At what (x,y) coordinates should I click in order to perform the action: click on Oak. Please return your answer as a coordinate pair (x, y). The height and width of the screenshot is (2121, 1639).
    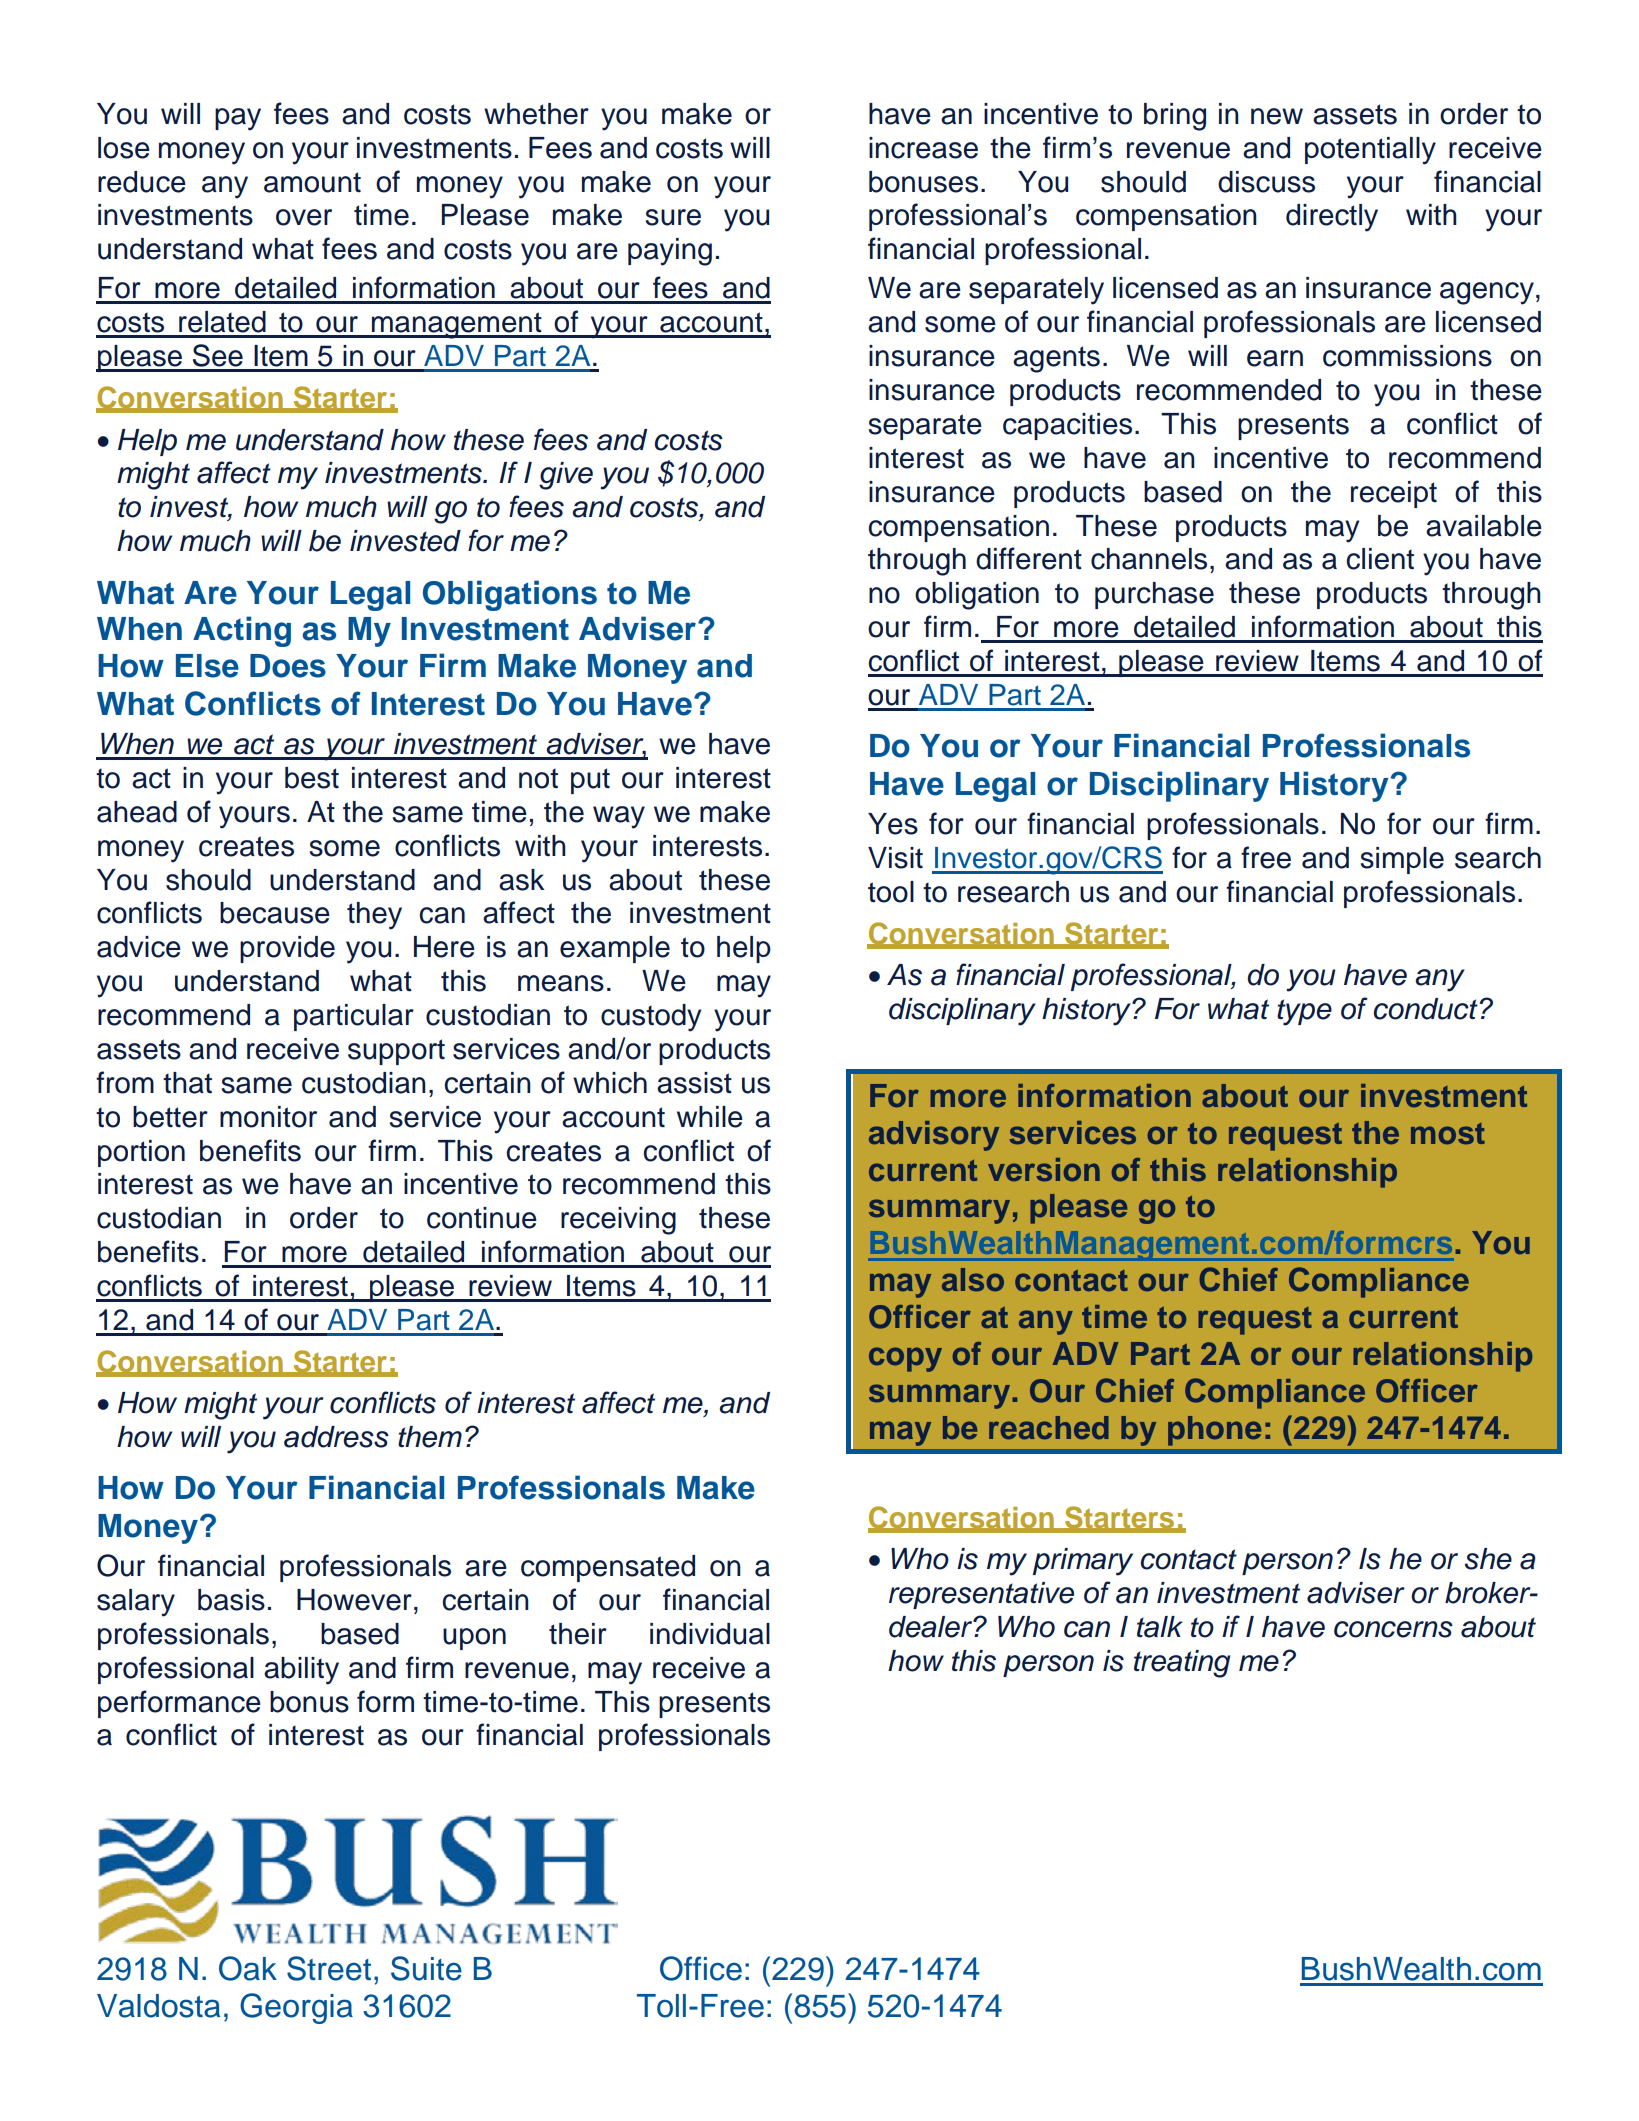
    Looking at the image, I should click on (248, 1968).
